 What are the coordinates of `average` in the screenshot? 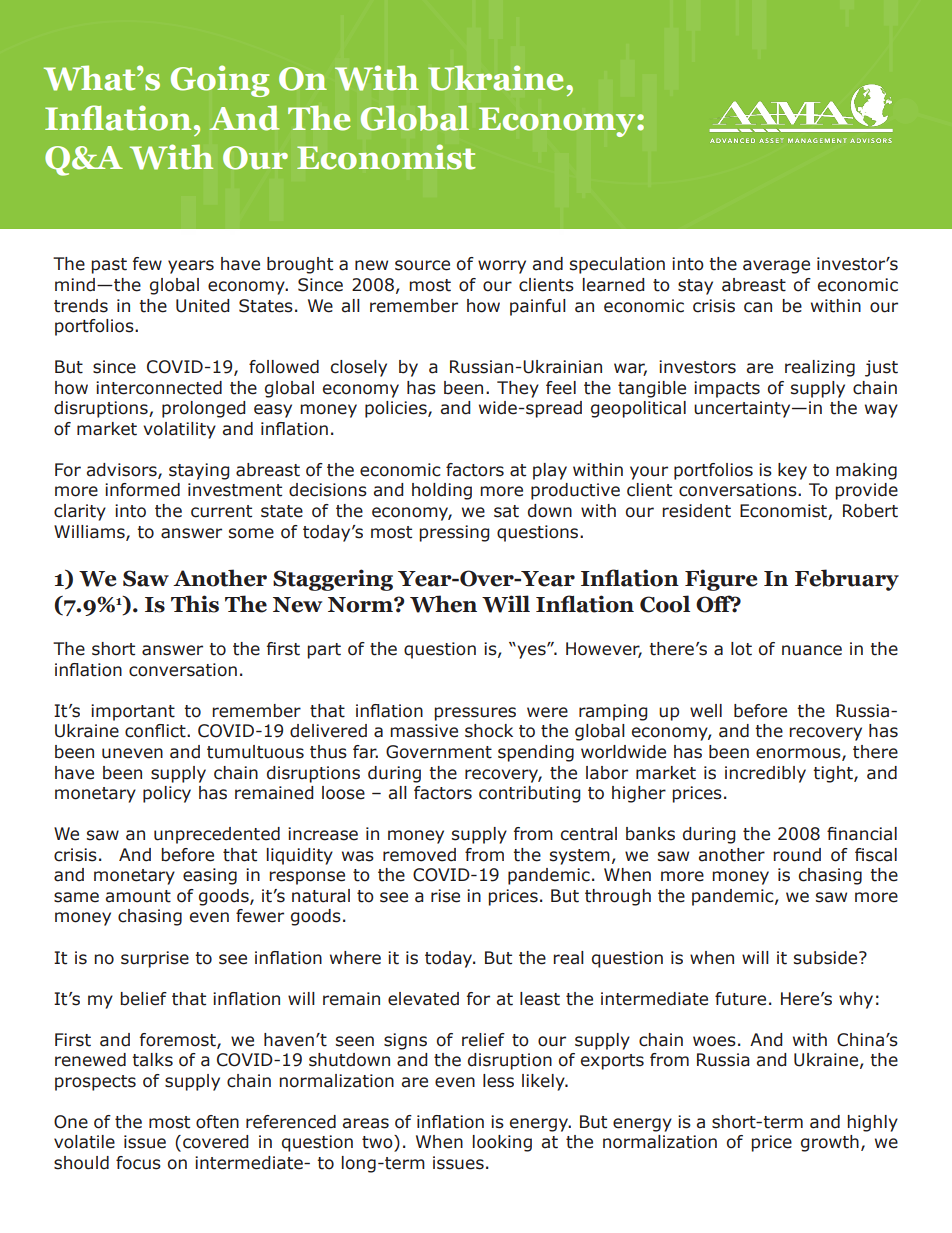 It's located at (776, 267).
